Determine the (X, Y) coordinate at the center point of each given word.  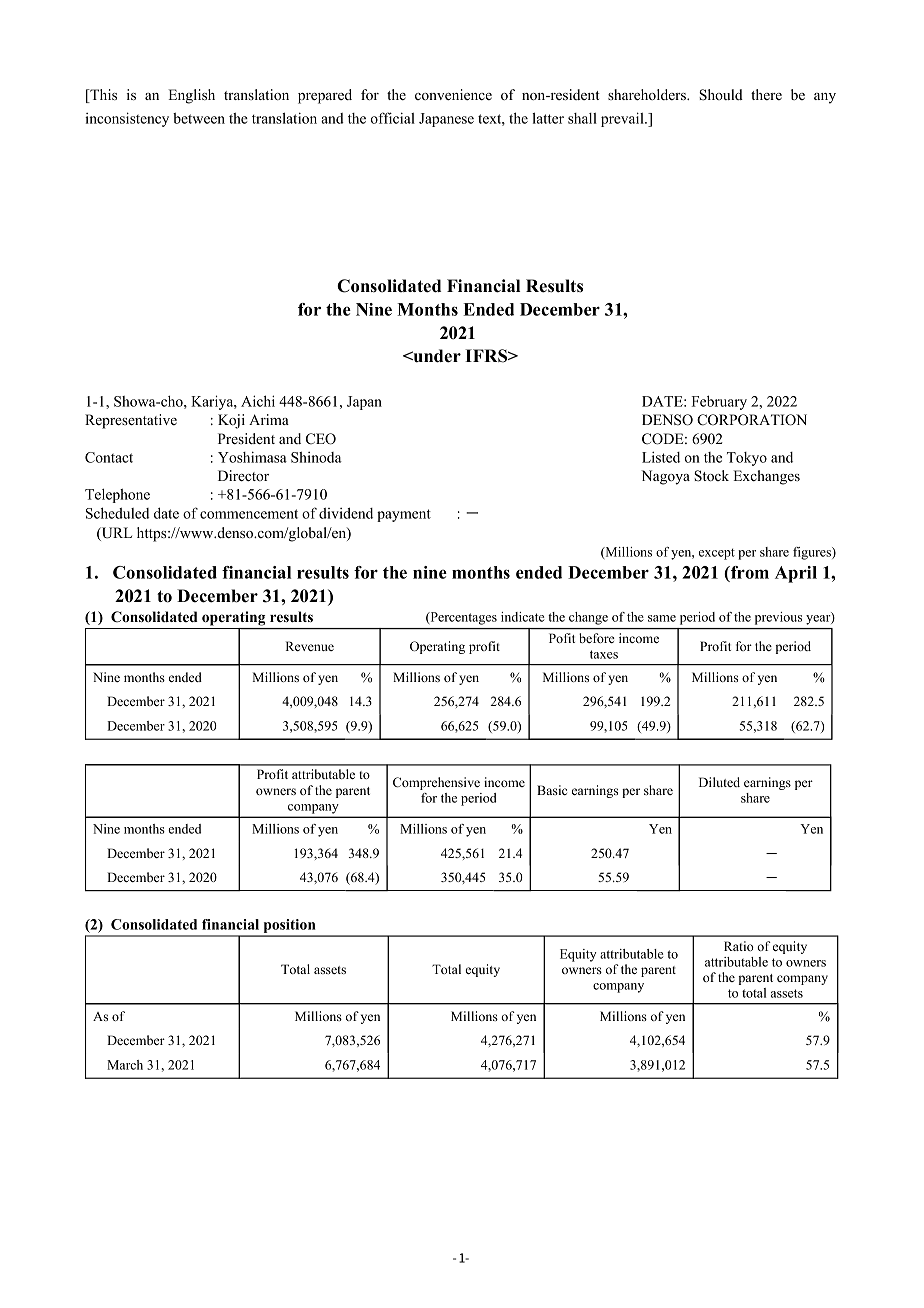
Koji (231, 421)
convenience (453, 94)
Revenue (310, 646)
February (719, 402)
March (125, 1065)
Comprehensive (436, 783)
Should (721, 95)
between (199, 118)
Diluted (719, 782)
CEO (321, 439)
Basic (552, 790)
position (289, 927)
